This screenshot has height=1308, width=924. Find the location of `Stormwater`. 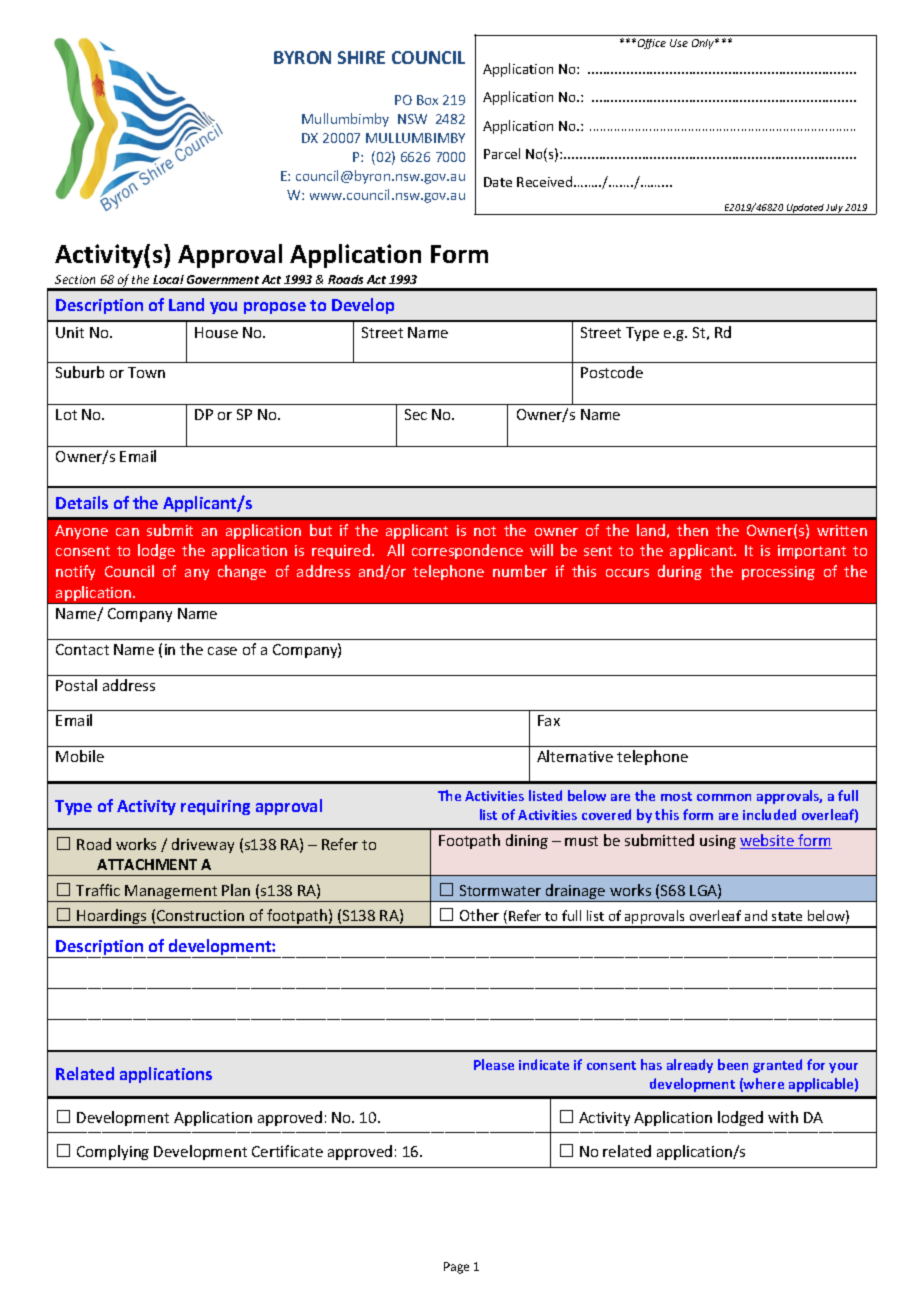

Stormwater is located at coordinates (500, 890).
